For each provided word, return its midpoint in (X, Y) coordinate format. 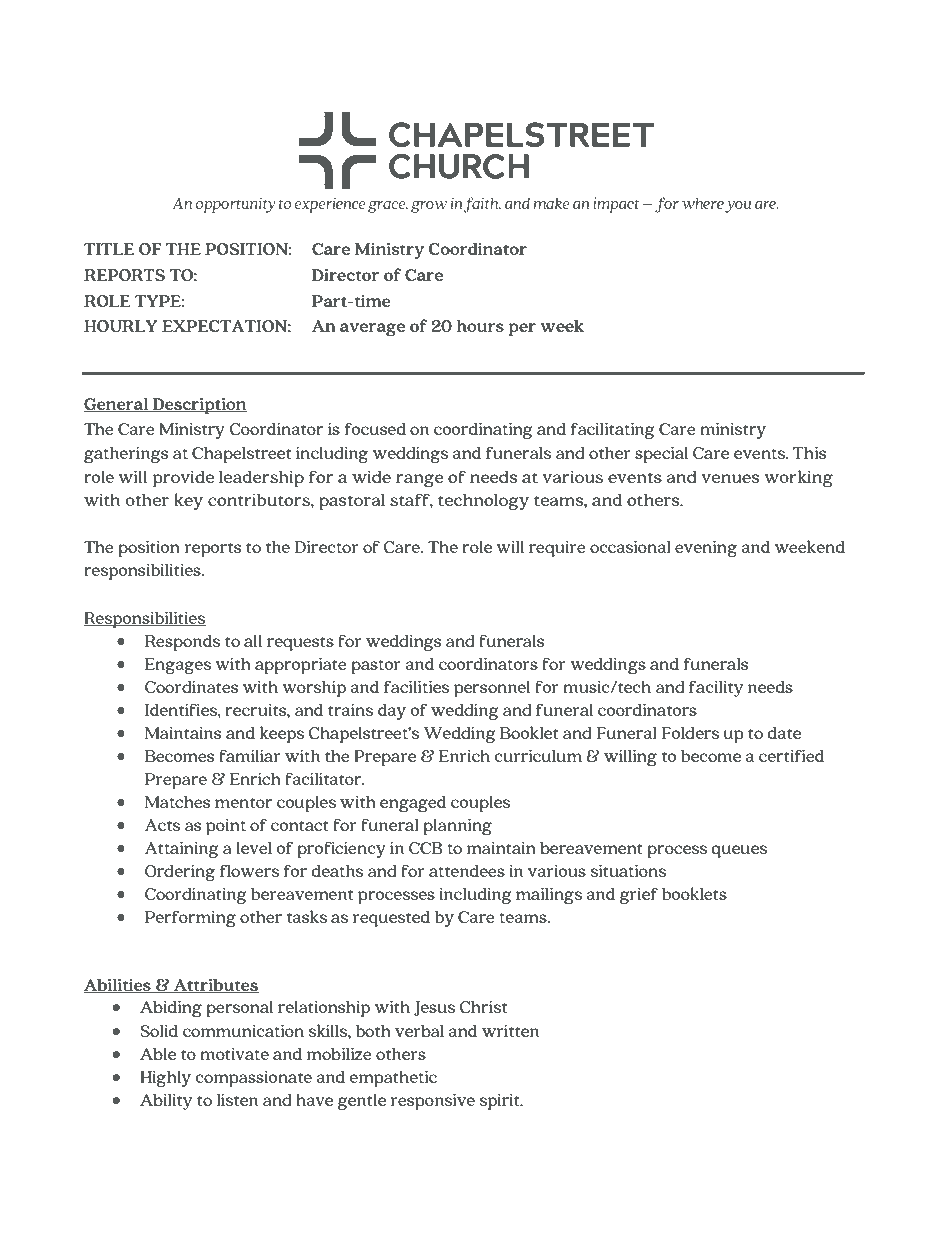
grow (429, 207)
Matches (178, 802)
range (420, 480)
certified (791, 755)
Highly (165, 1079)
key (188, 501)
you (738, 207)
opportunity (235, 205)
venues (730, 478)
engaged (413, 804)
